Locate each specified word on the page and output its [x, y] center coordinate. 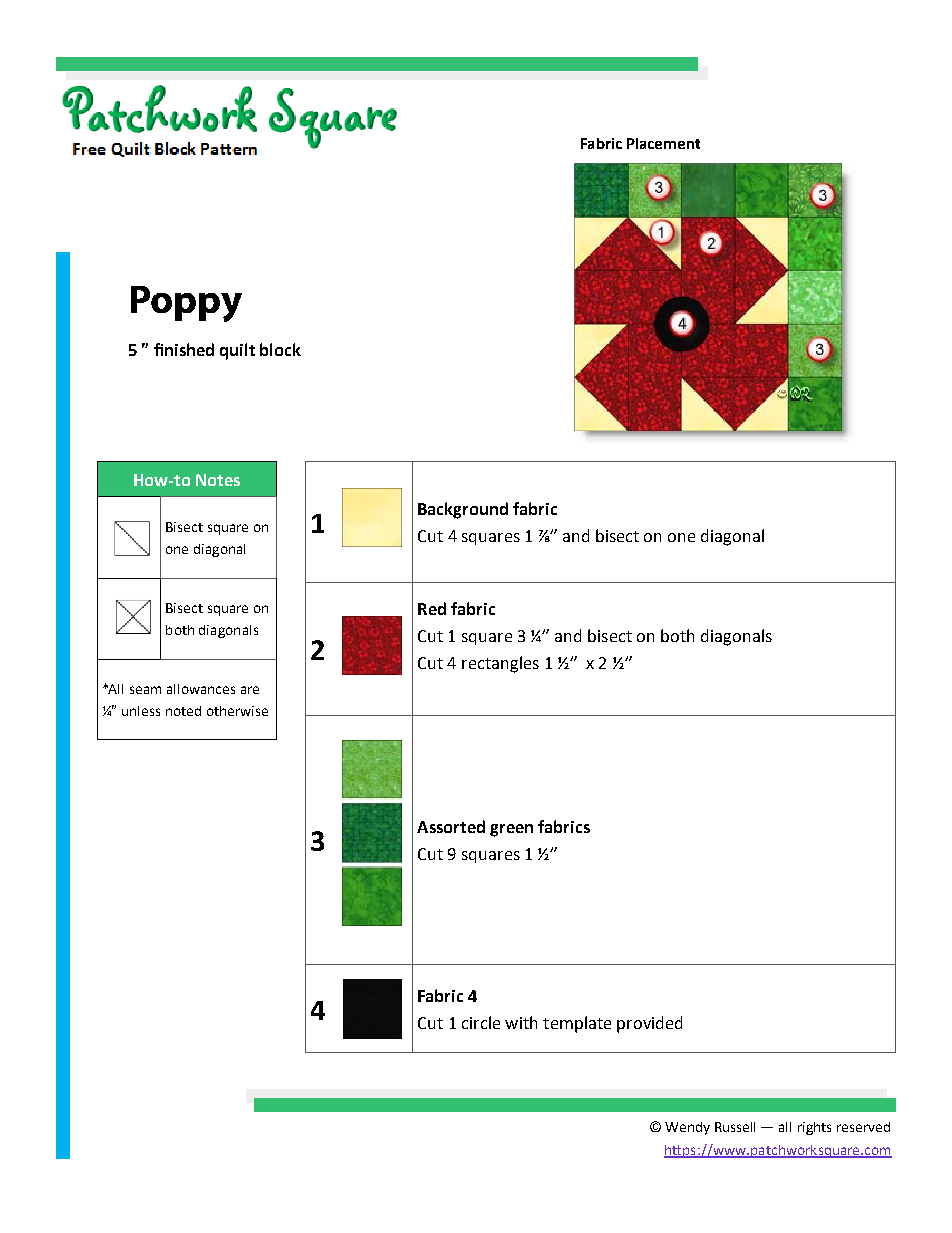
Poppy [186, 304]
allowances [201, 689]
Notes [218, 480]
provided [649, 1024]
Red [432, 608]
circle [481, 1022]
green [511, 830]
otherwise [237, 711]
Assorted [451, 826]
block [280, 349]
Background [463, 510]
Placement [663, 143]
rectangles [500, 664]
